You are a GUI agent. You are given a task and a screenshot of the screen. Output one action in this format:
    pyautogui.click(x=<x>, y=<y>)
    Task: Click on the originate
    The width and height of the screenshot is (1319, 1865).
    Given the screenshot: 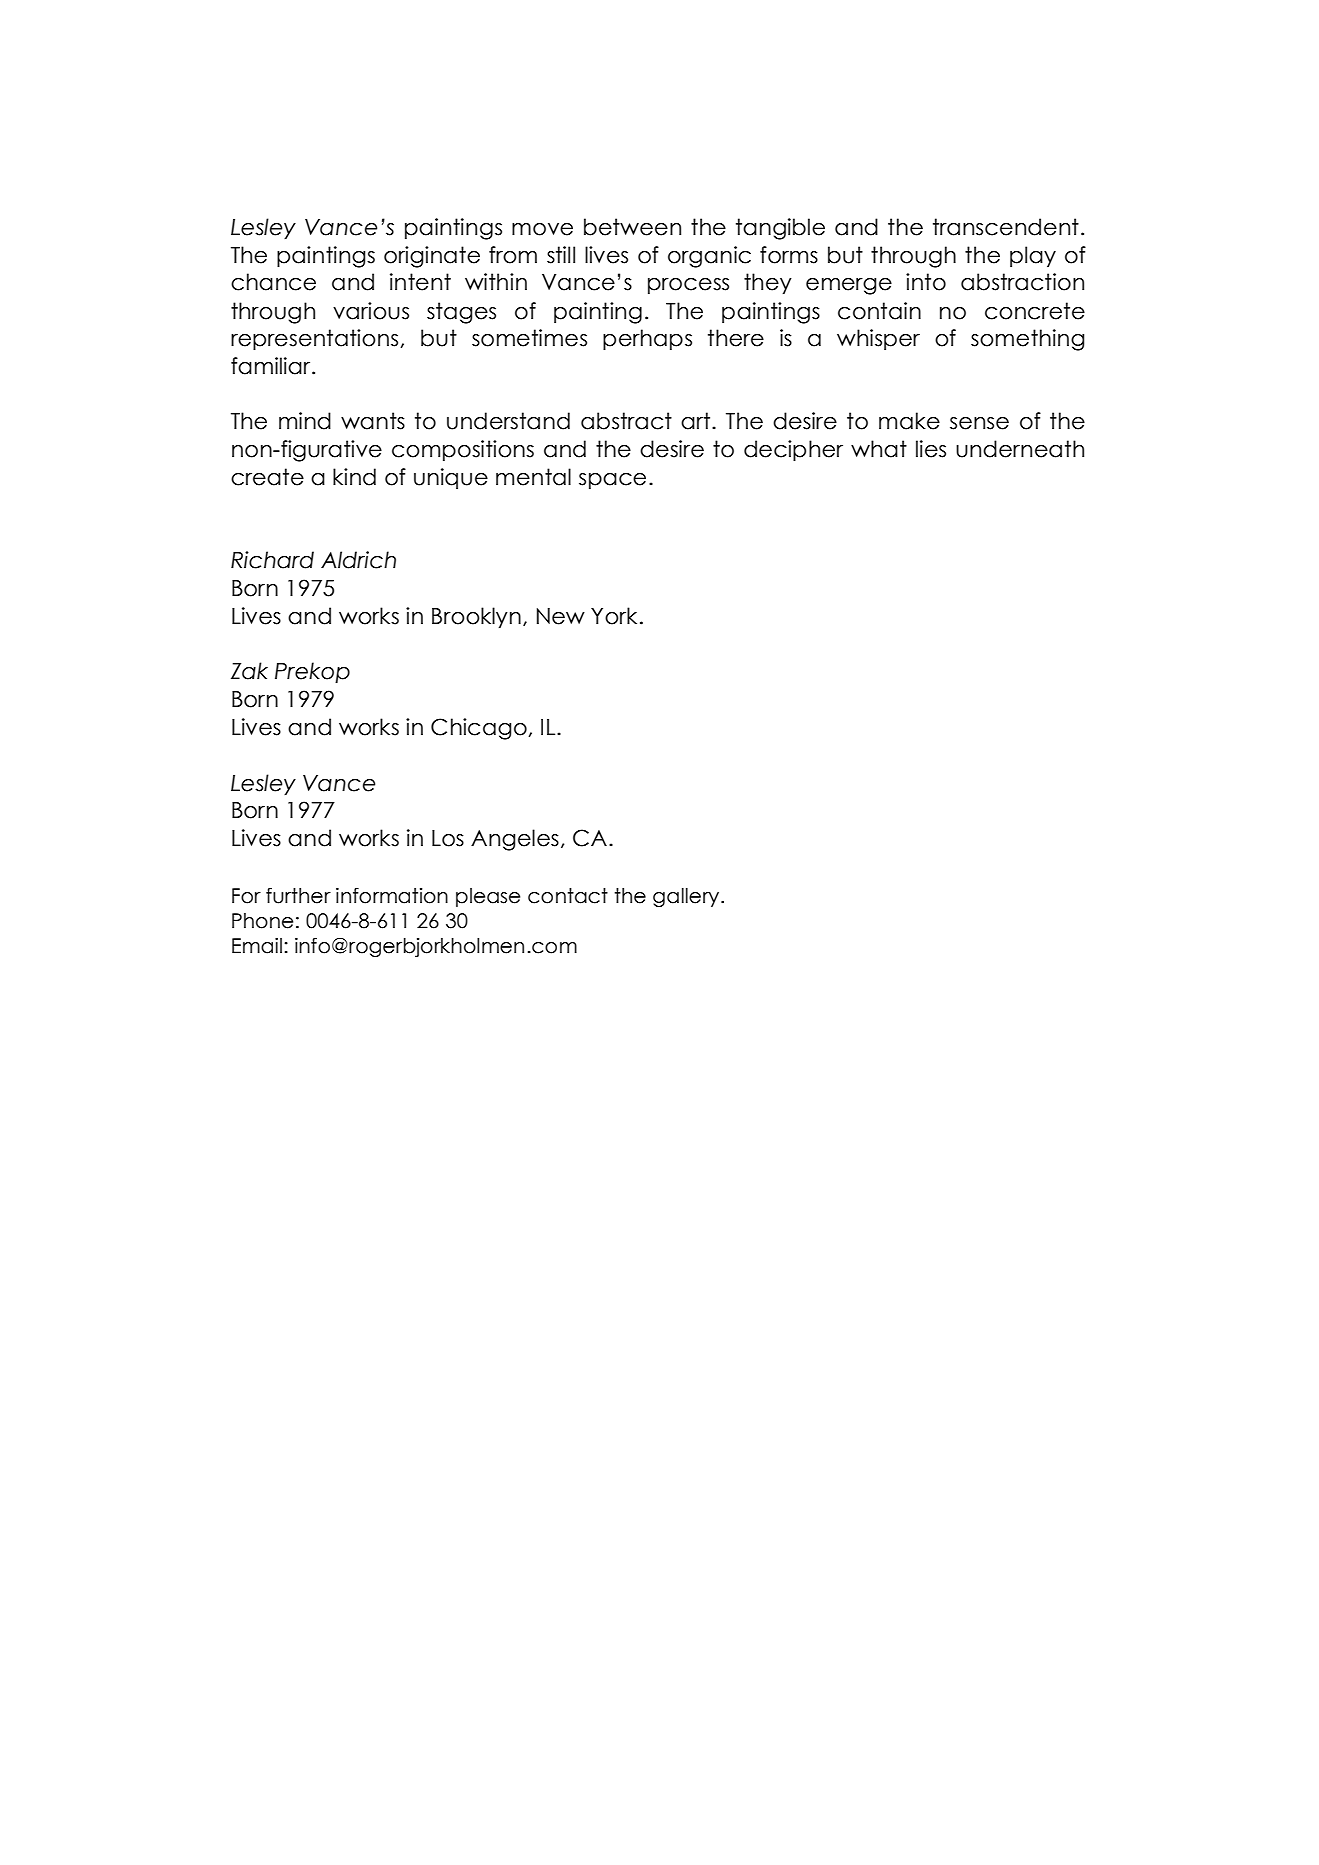 What is the action you would take?
    pyautogui.click(x=432, y=257)
